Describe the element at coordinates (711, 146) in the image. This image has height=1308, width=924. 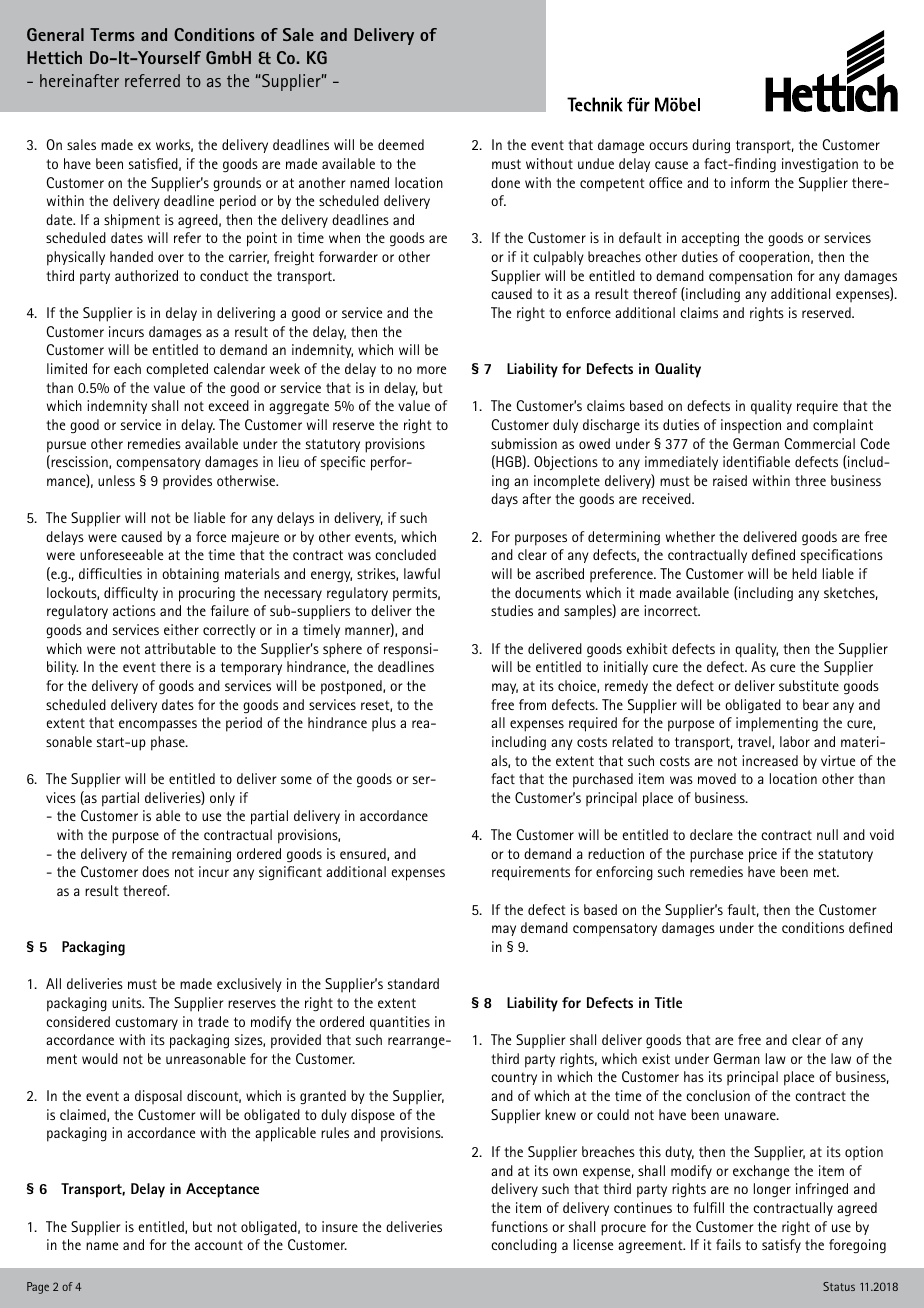
I see `during` at that location.
